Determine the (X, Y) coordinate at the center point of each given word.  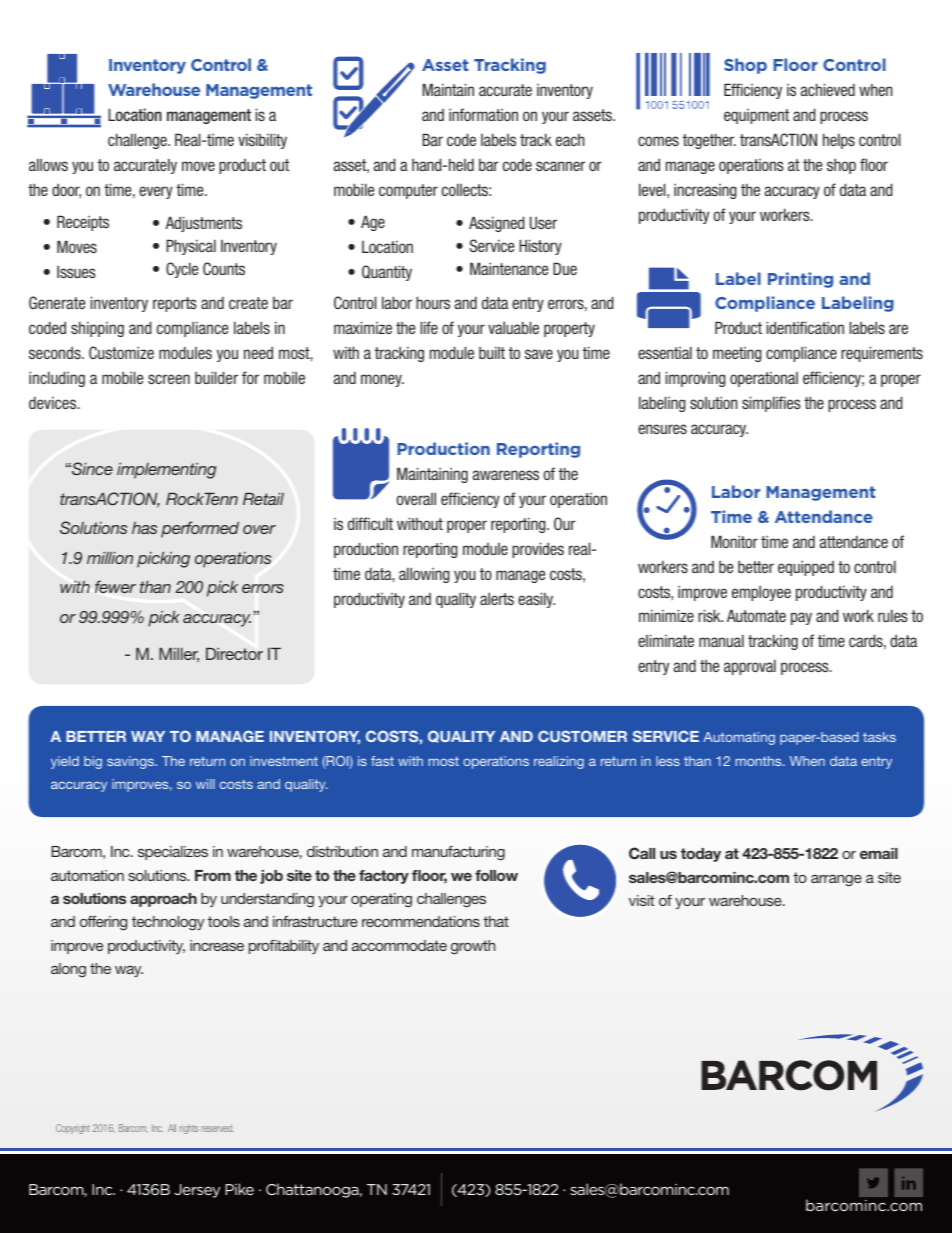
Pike (239, 1189)
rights (189, 1129)
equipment (756, 116)
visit (641, 900)
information (483, 114)
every (156, 192)
